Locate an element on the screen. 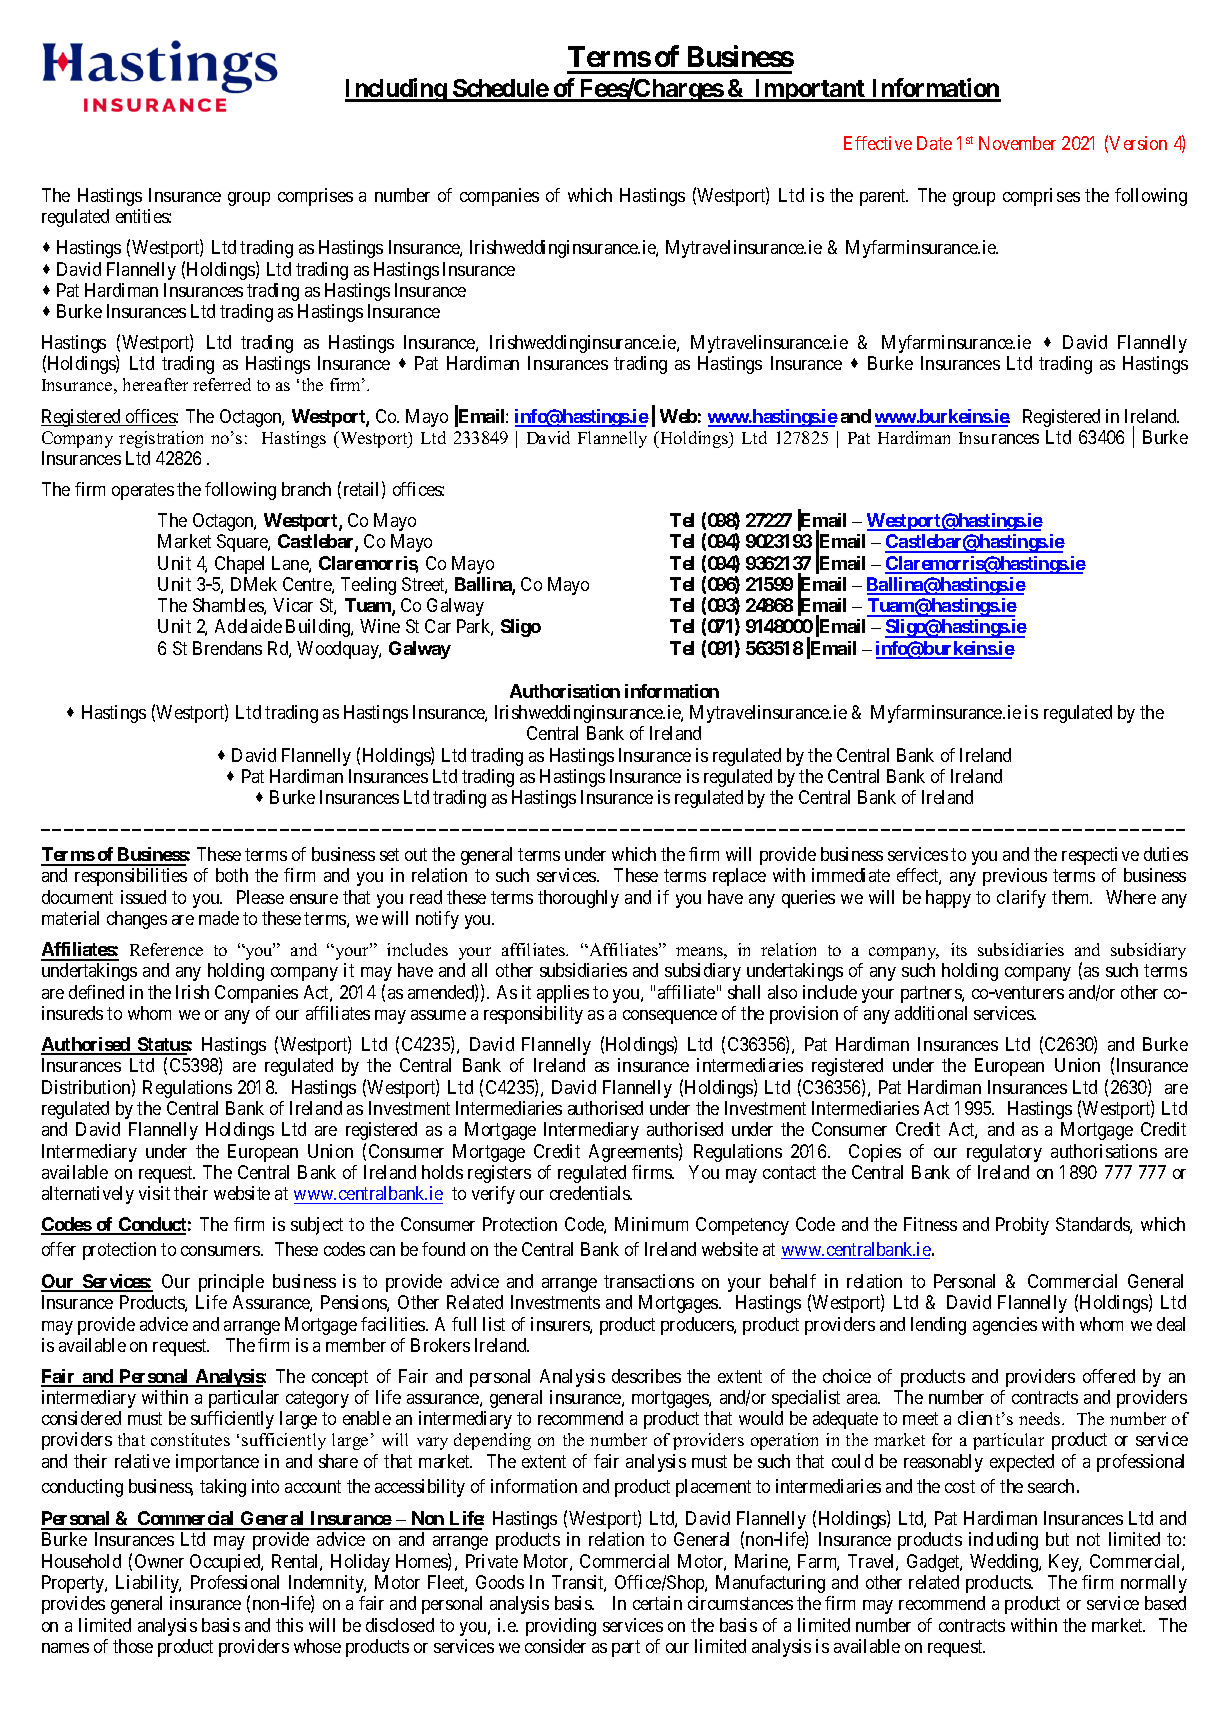 The height and width of the screenshot is (1735, 1228). visit is located at coordinates (154, 1193).
